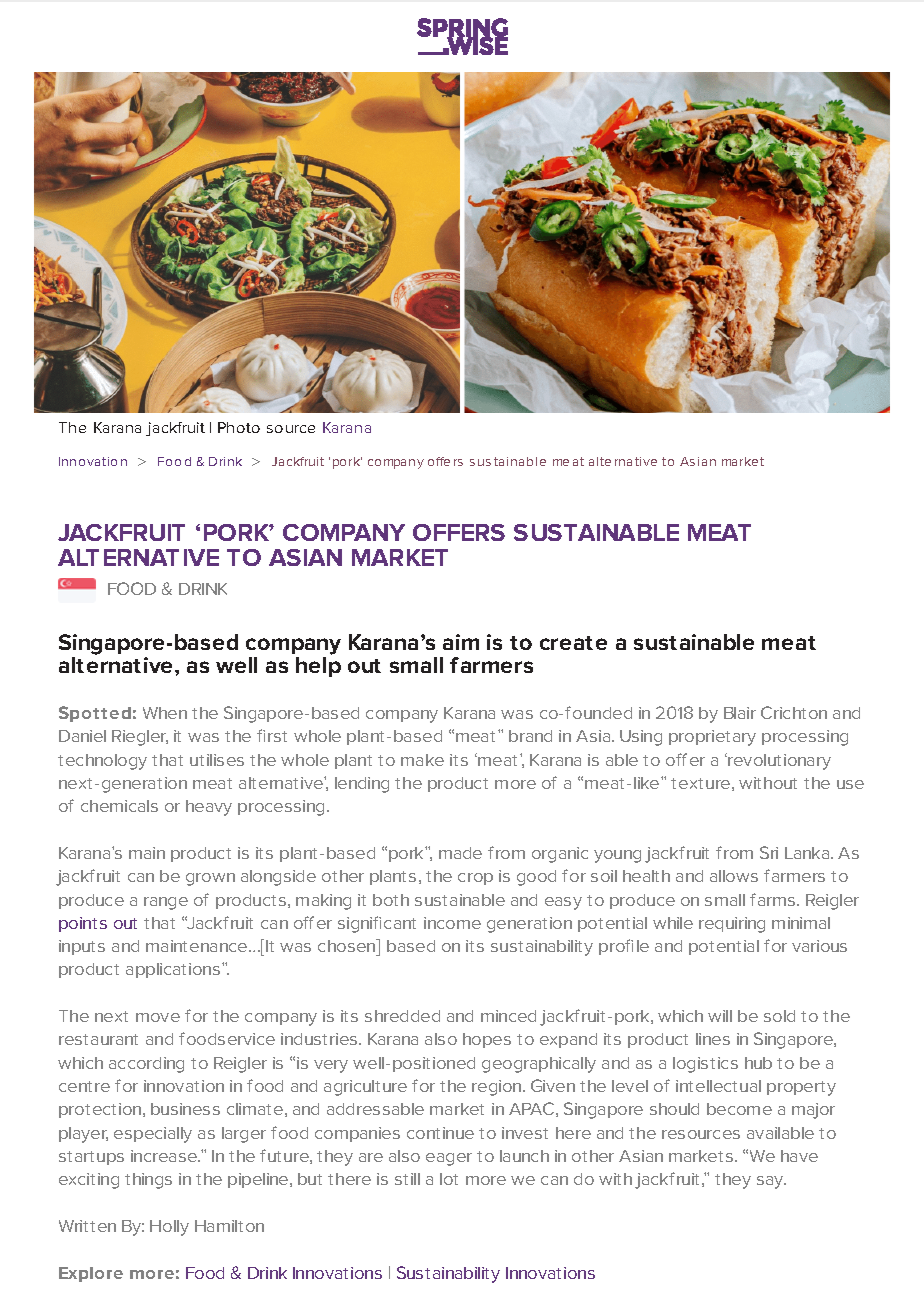 The height and width of the screenshot is (1307, 924). What do you see at coordinates (530, 736) in the screenshot?
I see `brand` at bounding box center [530, 736].
